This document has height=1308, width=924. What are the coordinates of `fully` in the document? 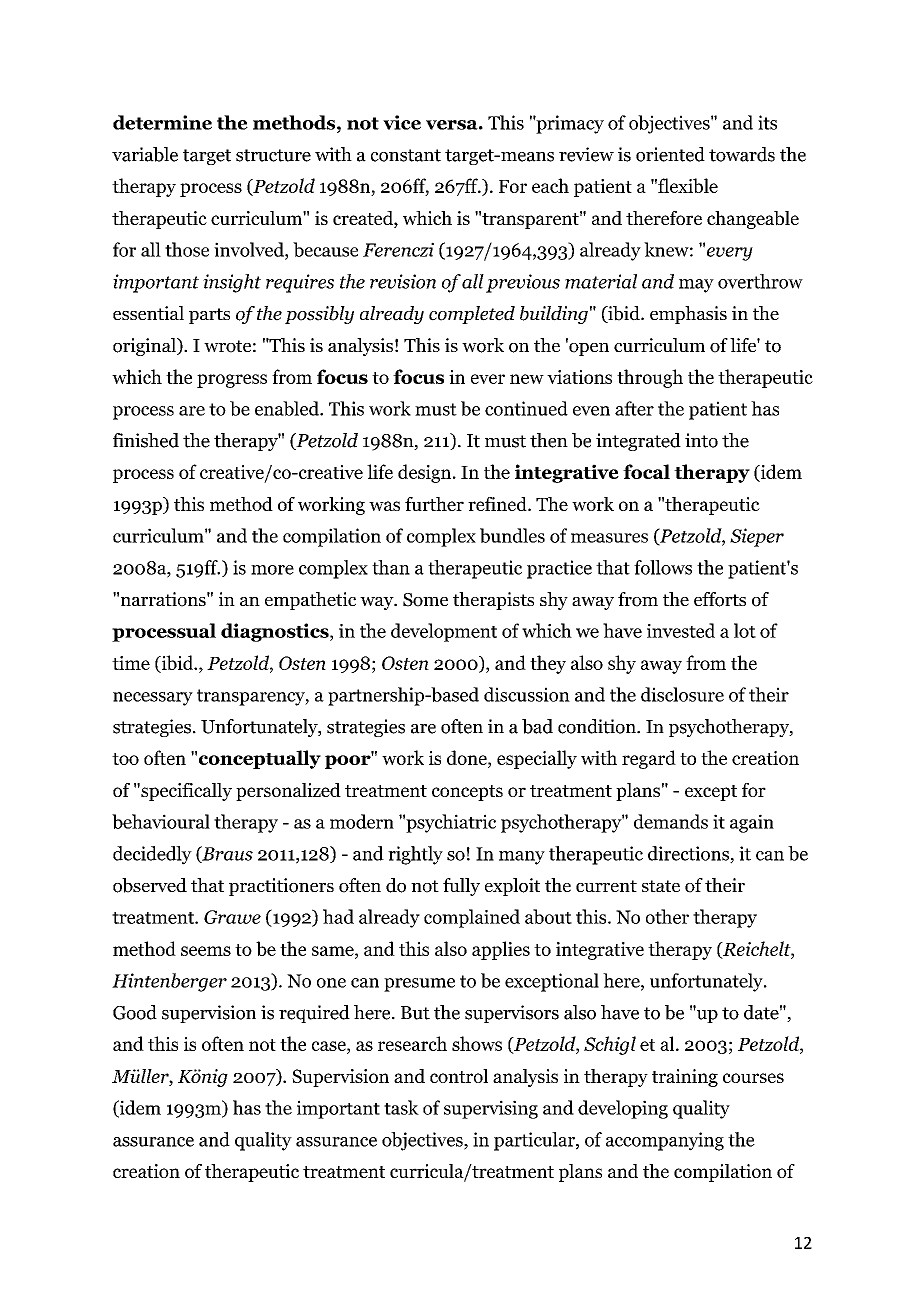 It's located at (461, 887).
